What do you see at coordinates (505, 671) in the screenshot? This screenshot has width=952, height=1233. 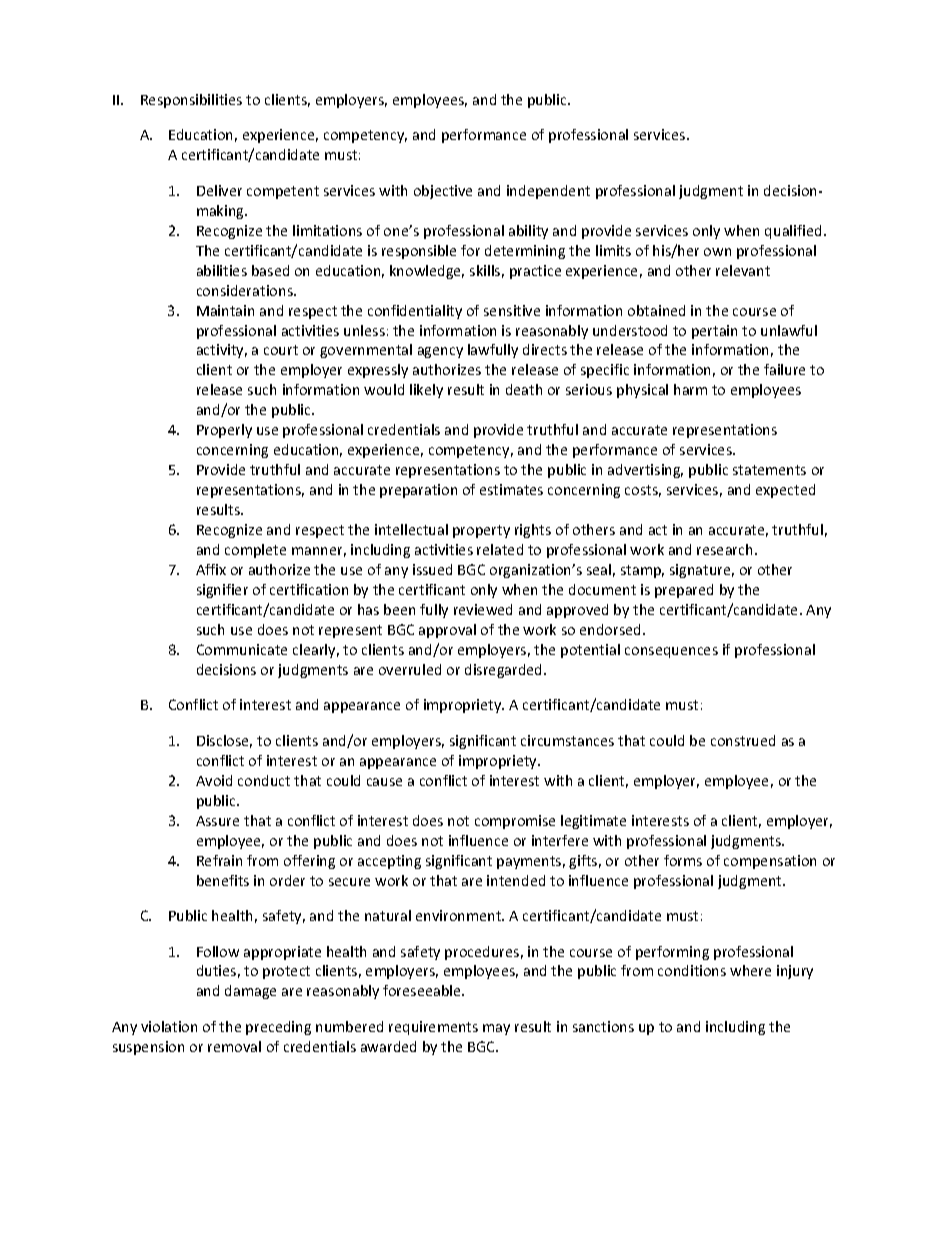 I see `disregarded` at bounding box center [505, 671].
